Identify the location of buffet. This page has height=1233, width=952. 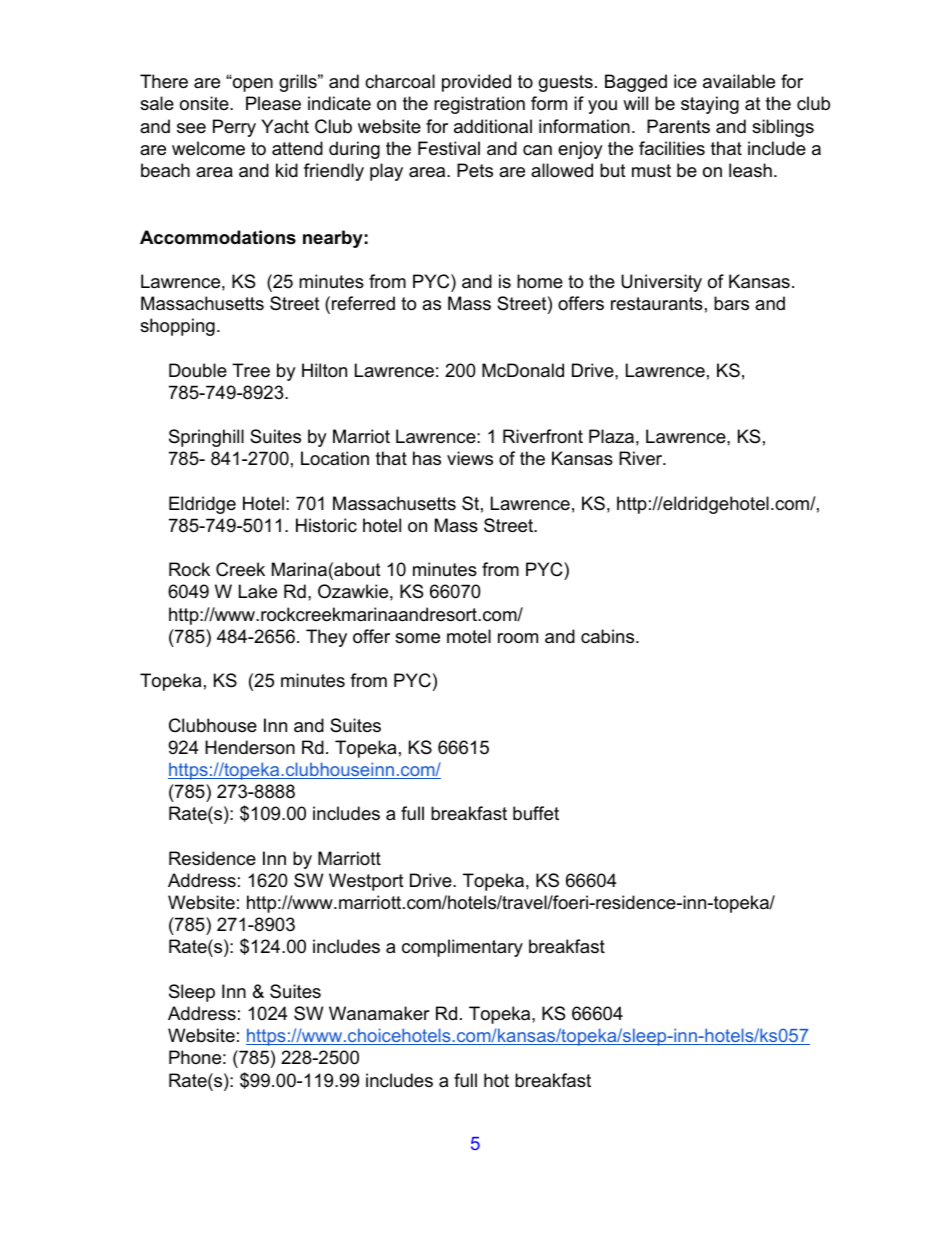
(536, 813).
